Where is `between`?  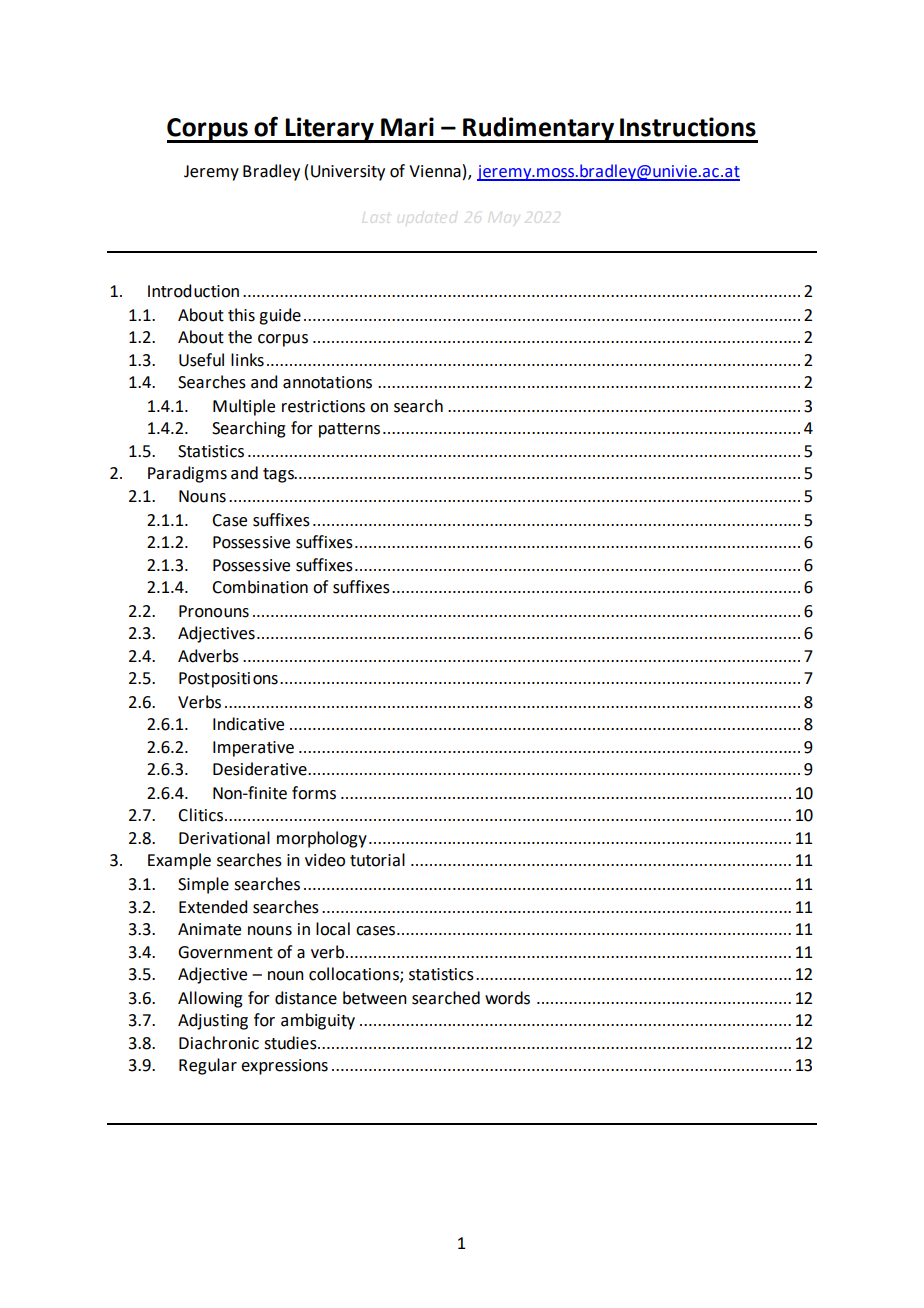
between is located at coordinates (375, 998).
